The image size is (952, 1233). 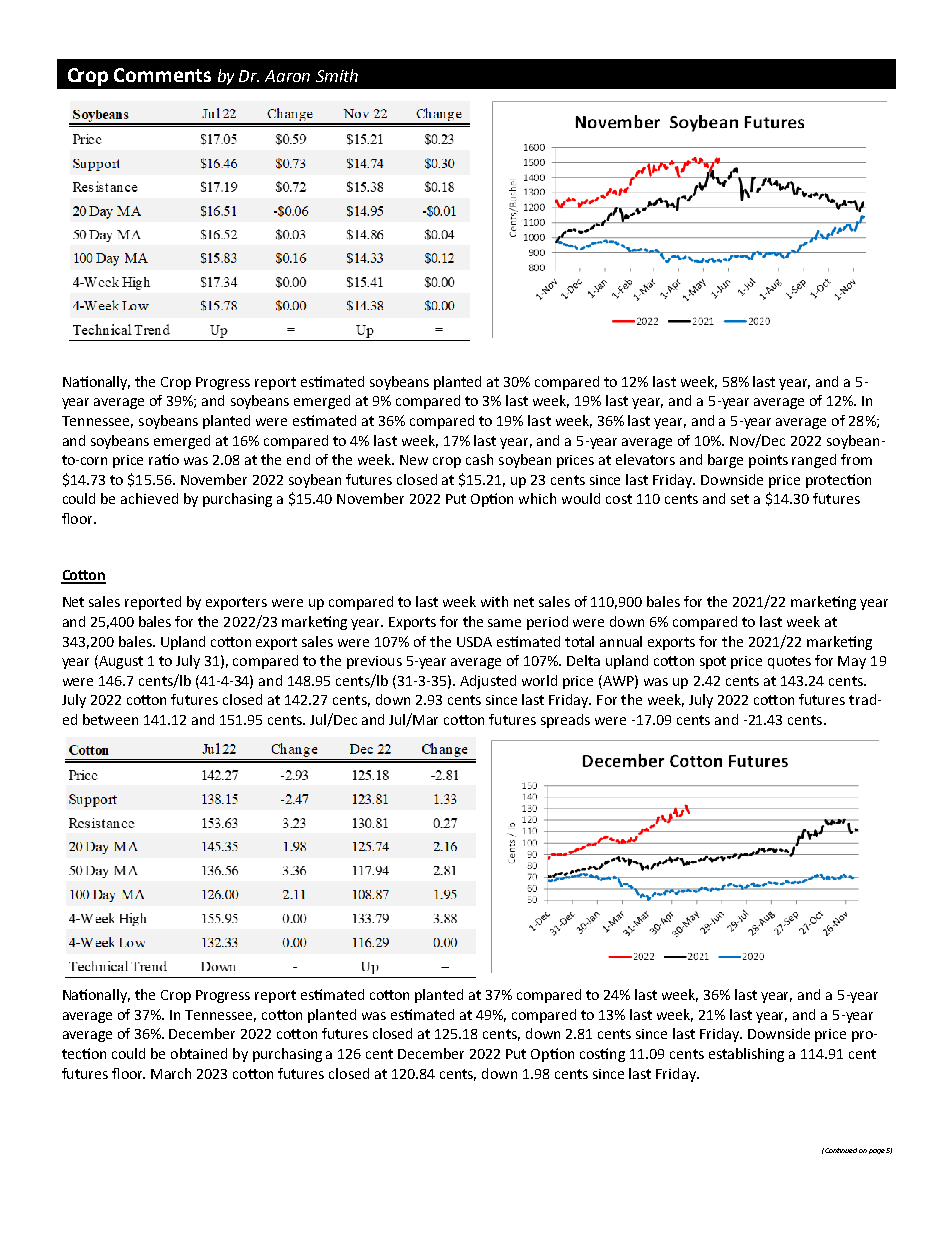 What do you see at coordinates (287, 76) in the screenshot?
I see `Aaron` at bounding box center [287, 76].
